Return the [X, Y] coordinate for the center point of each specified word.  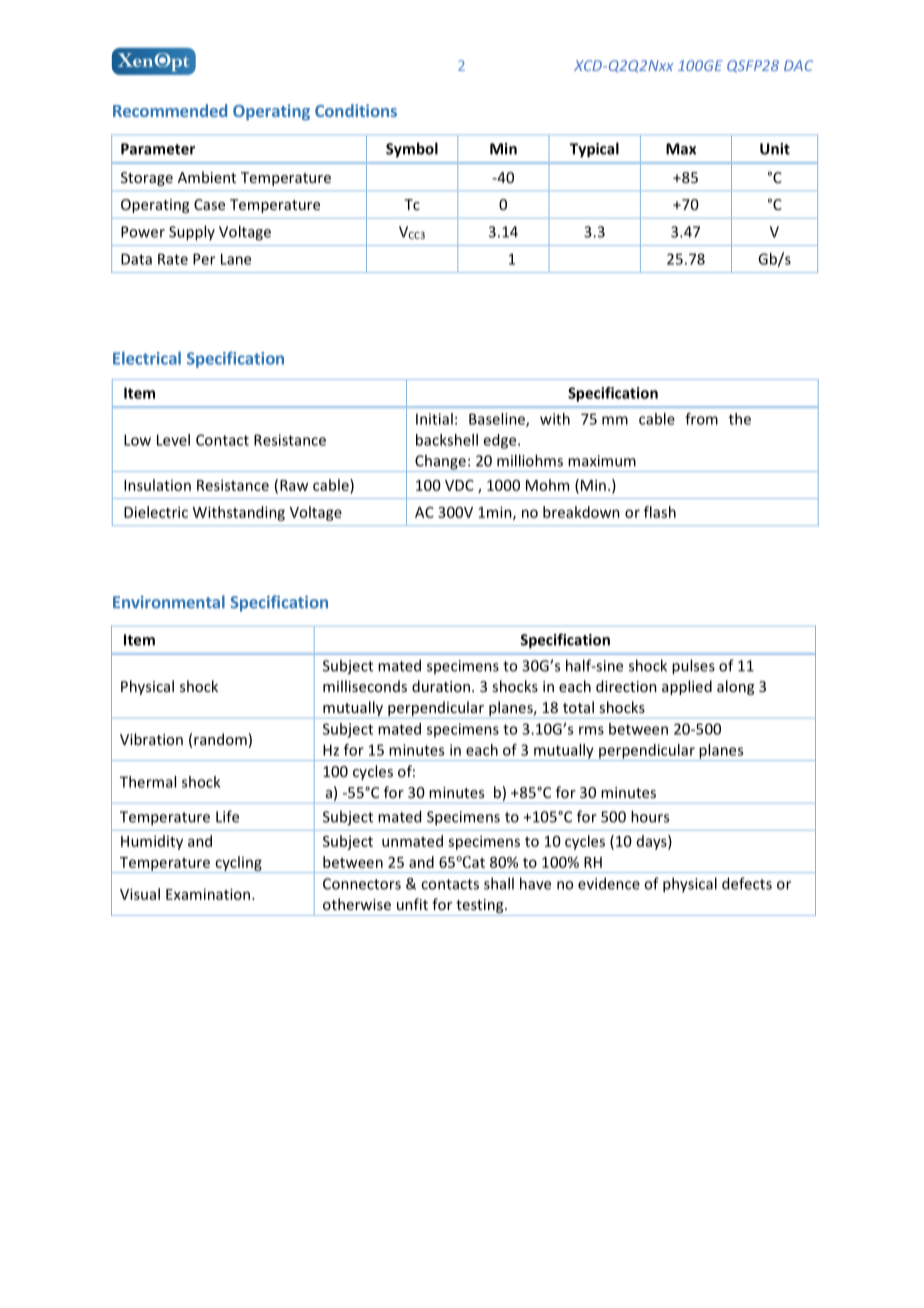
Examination [209, 894]
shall [499, 883]
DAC [798, 65]
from [701, 419]
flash [660, 512]
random [220, 739]
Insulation [157, 485]
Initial [434, 419]
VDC [459, 485]
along [735, 687]
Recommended [170, 110]
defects [747, 883]
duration [441, 686]
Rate [173, 259]
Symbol [412, 150]
